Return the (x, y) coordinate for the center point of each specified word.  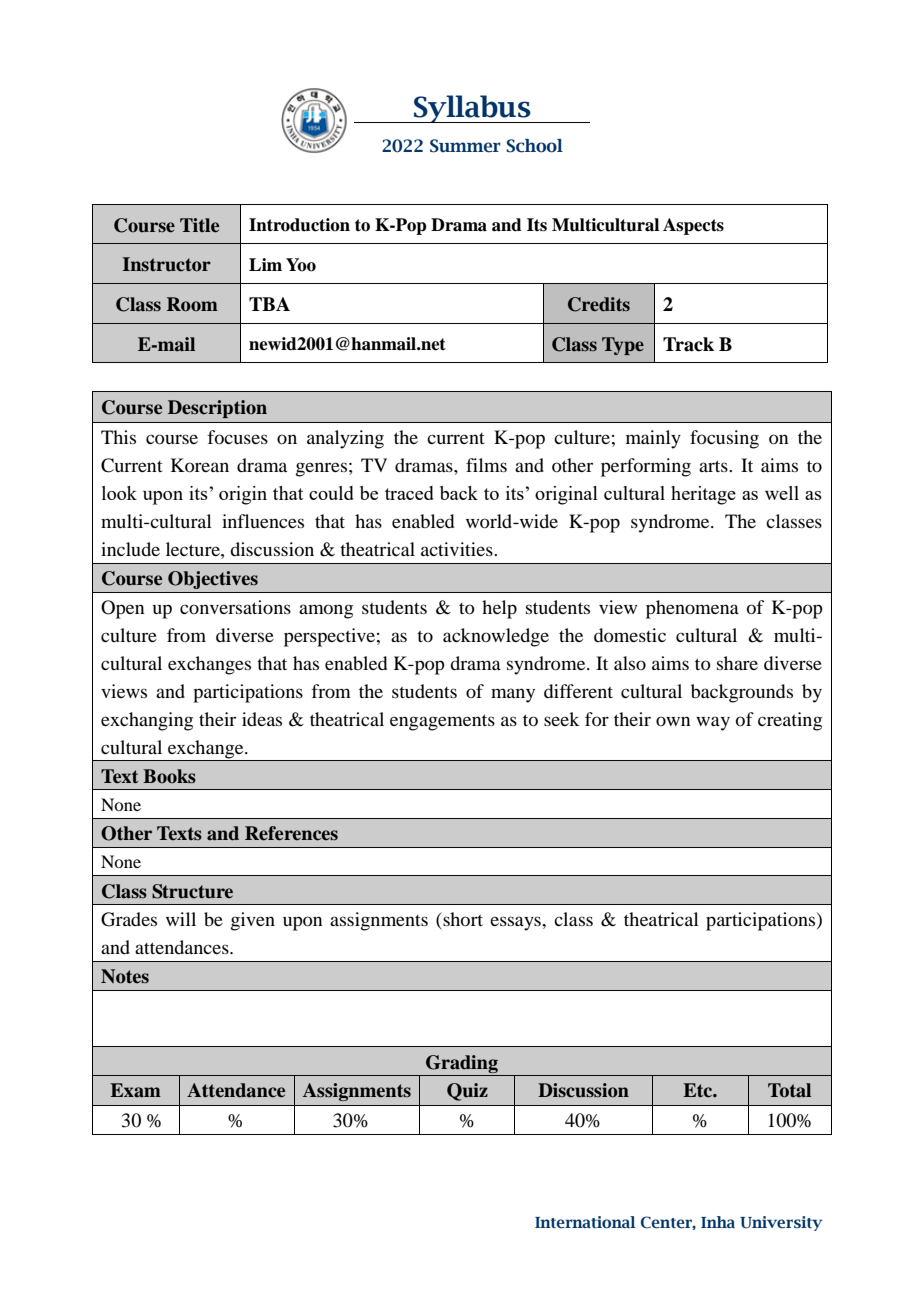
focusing (724, 439)
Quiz (467, 1092)
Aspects (693, 226)
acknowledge (496, 637)
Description (217, 409)
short (462, 920)
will (181, 919)
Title (199, 225)
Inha (718, 1222)
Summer (465, 146)
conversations (235, 607)
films (486, 465)
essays (516, 923)
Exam (135, 1090)
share (737, 663)
